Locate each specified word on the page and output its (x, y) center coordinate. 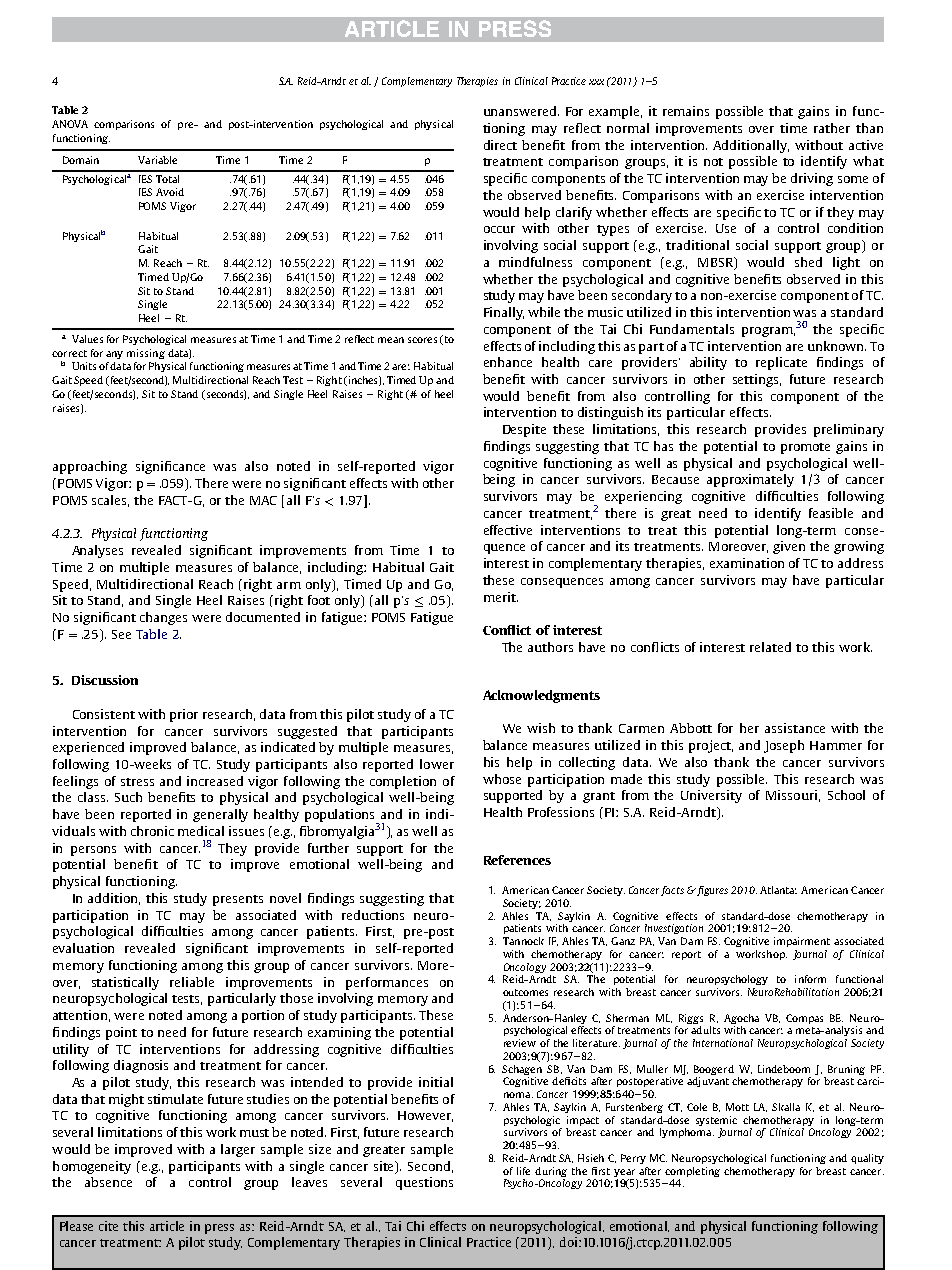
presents (238, 900)
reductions (373, 915)
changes (163, 618)
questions (424, 1183)
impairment (802, 942)
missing (146, 354)
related (770, 647)
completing (692, 1172)
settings (757, 380)
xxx (596, 82)
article (167, 1226)
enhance (508, 362)
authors (550, 647)
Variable (157, 160)
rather (832, 128)
